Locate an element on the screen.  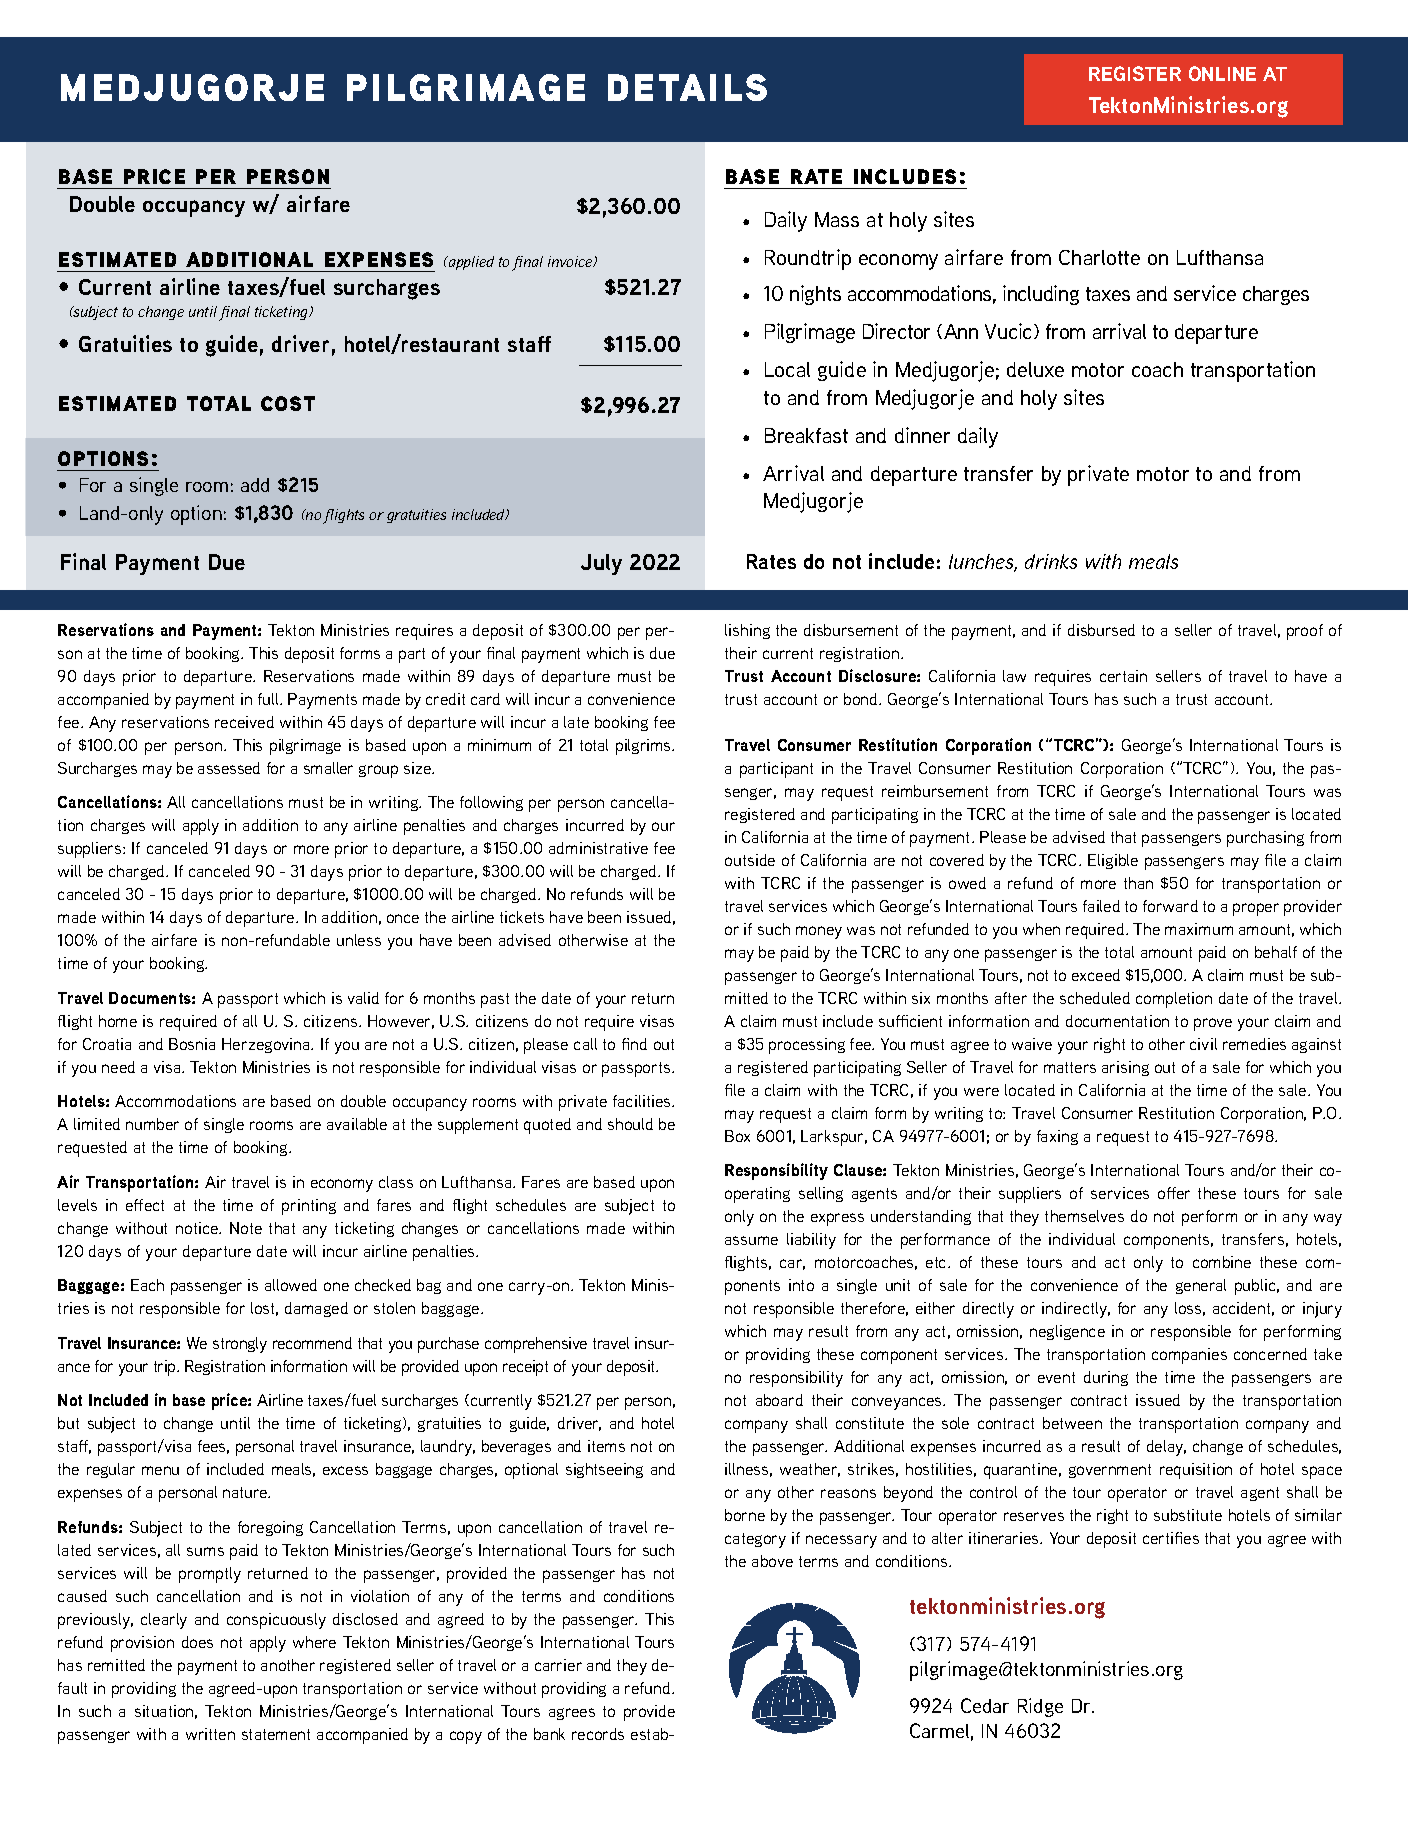
records is located at coordinates (598, 1734).
